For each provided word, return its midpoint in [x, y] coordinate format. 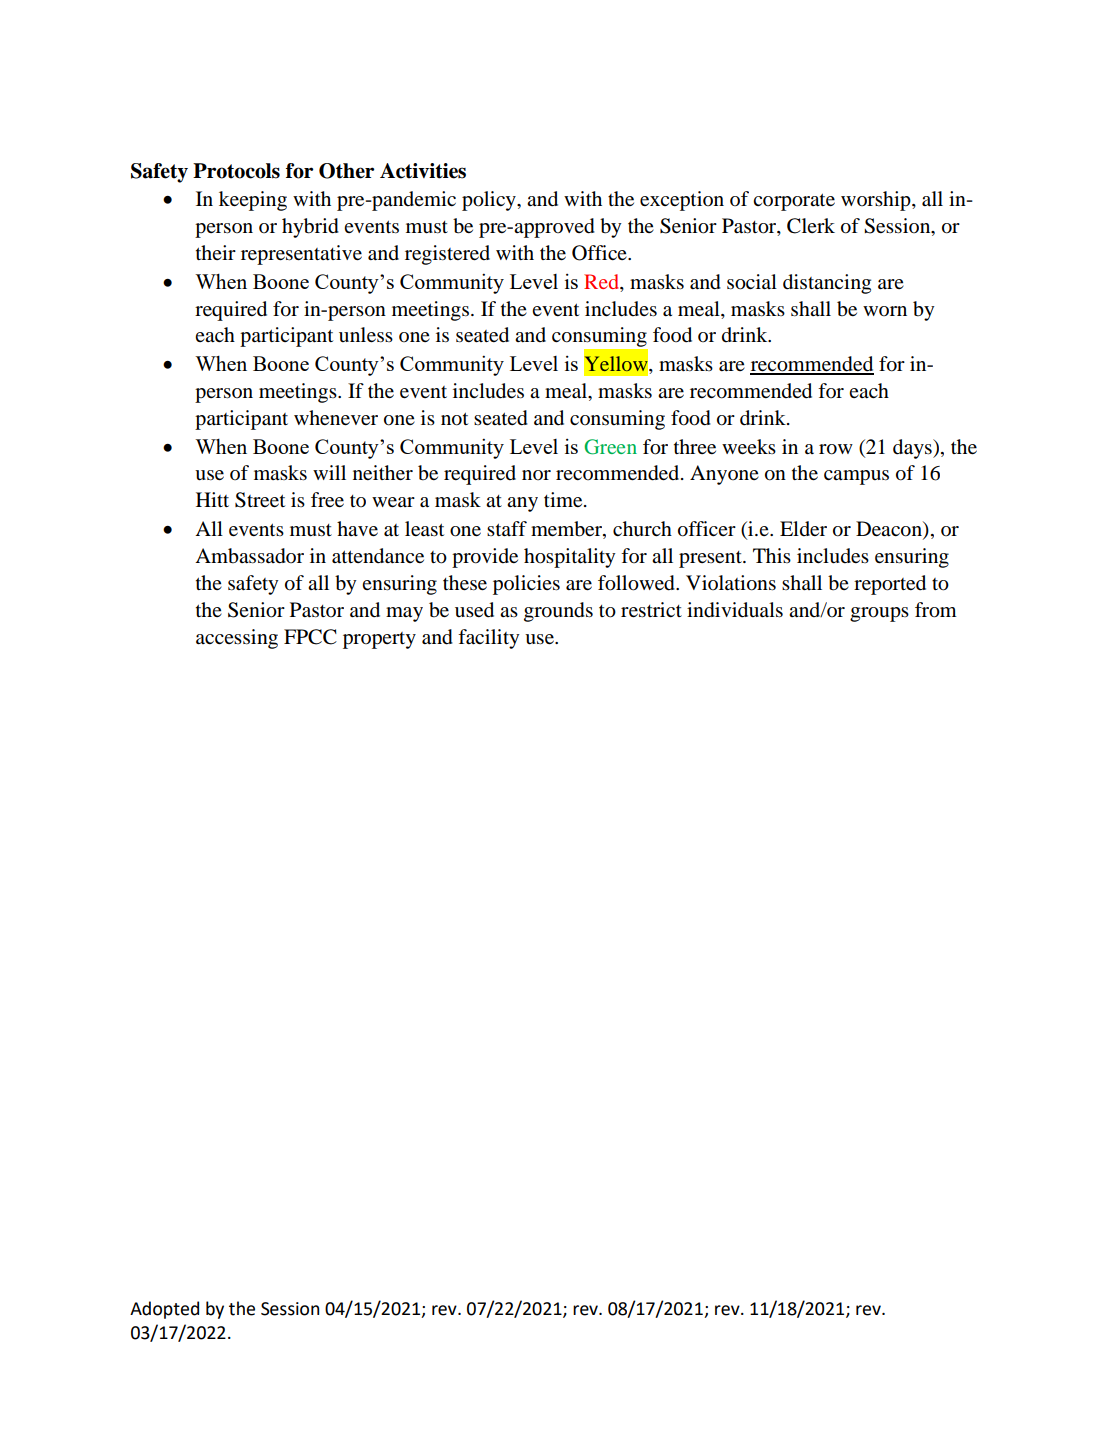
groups [879, 614]
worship [877, 201]
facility [489, 639]
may [404, 614]
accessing [237, 639]
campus [856, 477]
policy [490, 201]
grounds [558, 612]
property [379, 640]
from [936, 610]
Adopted [164, 1310]
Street [260, 500]
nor [536, 475]
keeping [253, 201]
